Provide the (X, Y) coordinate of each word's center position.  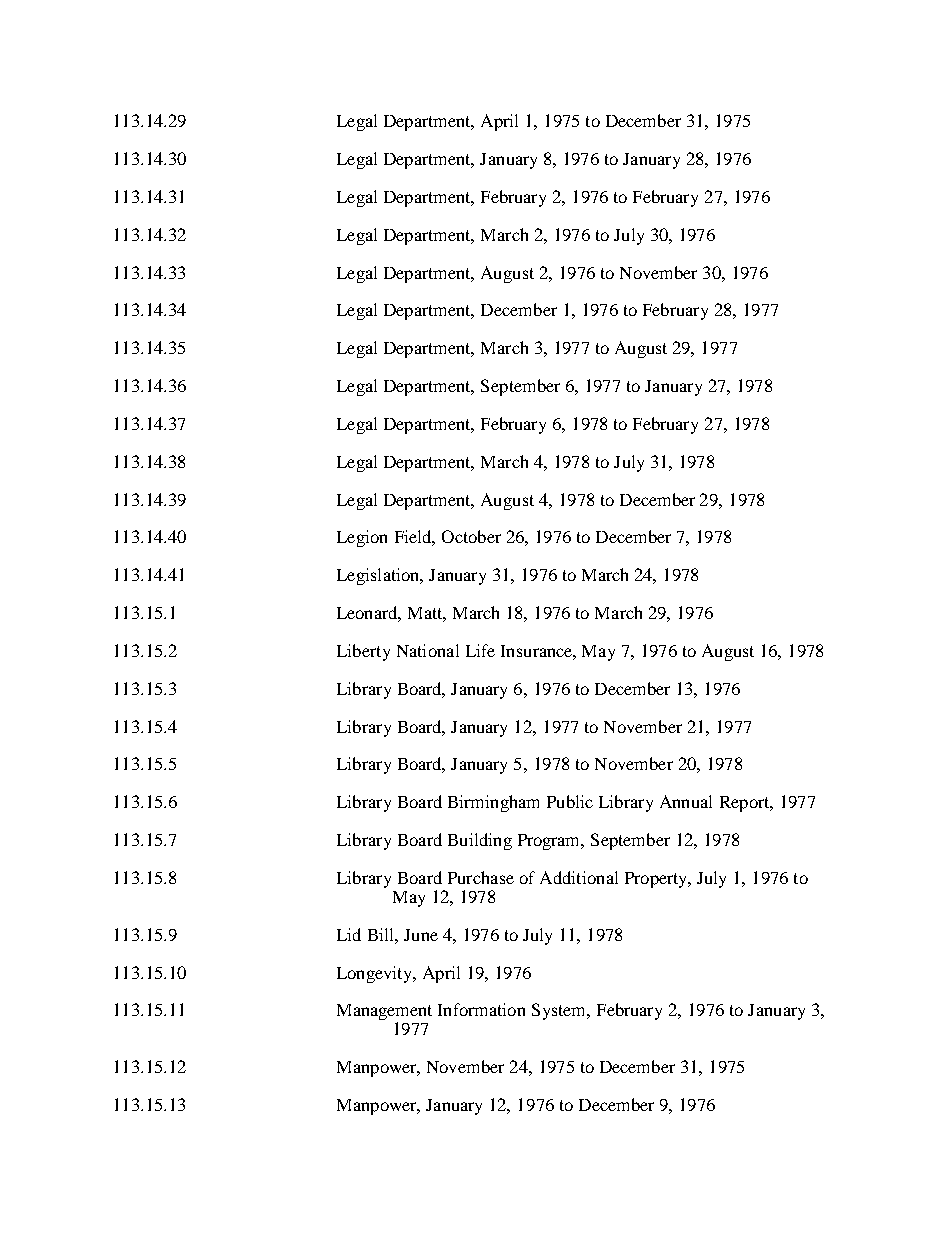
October (471, 536)
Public (570, 801)
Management (384, 1013)
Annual (686, 801)
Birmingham (493, 803)
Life (480, 650)
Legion (362, 538)
